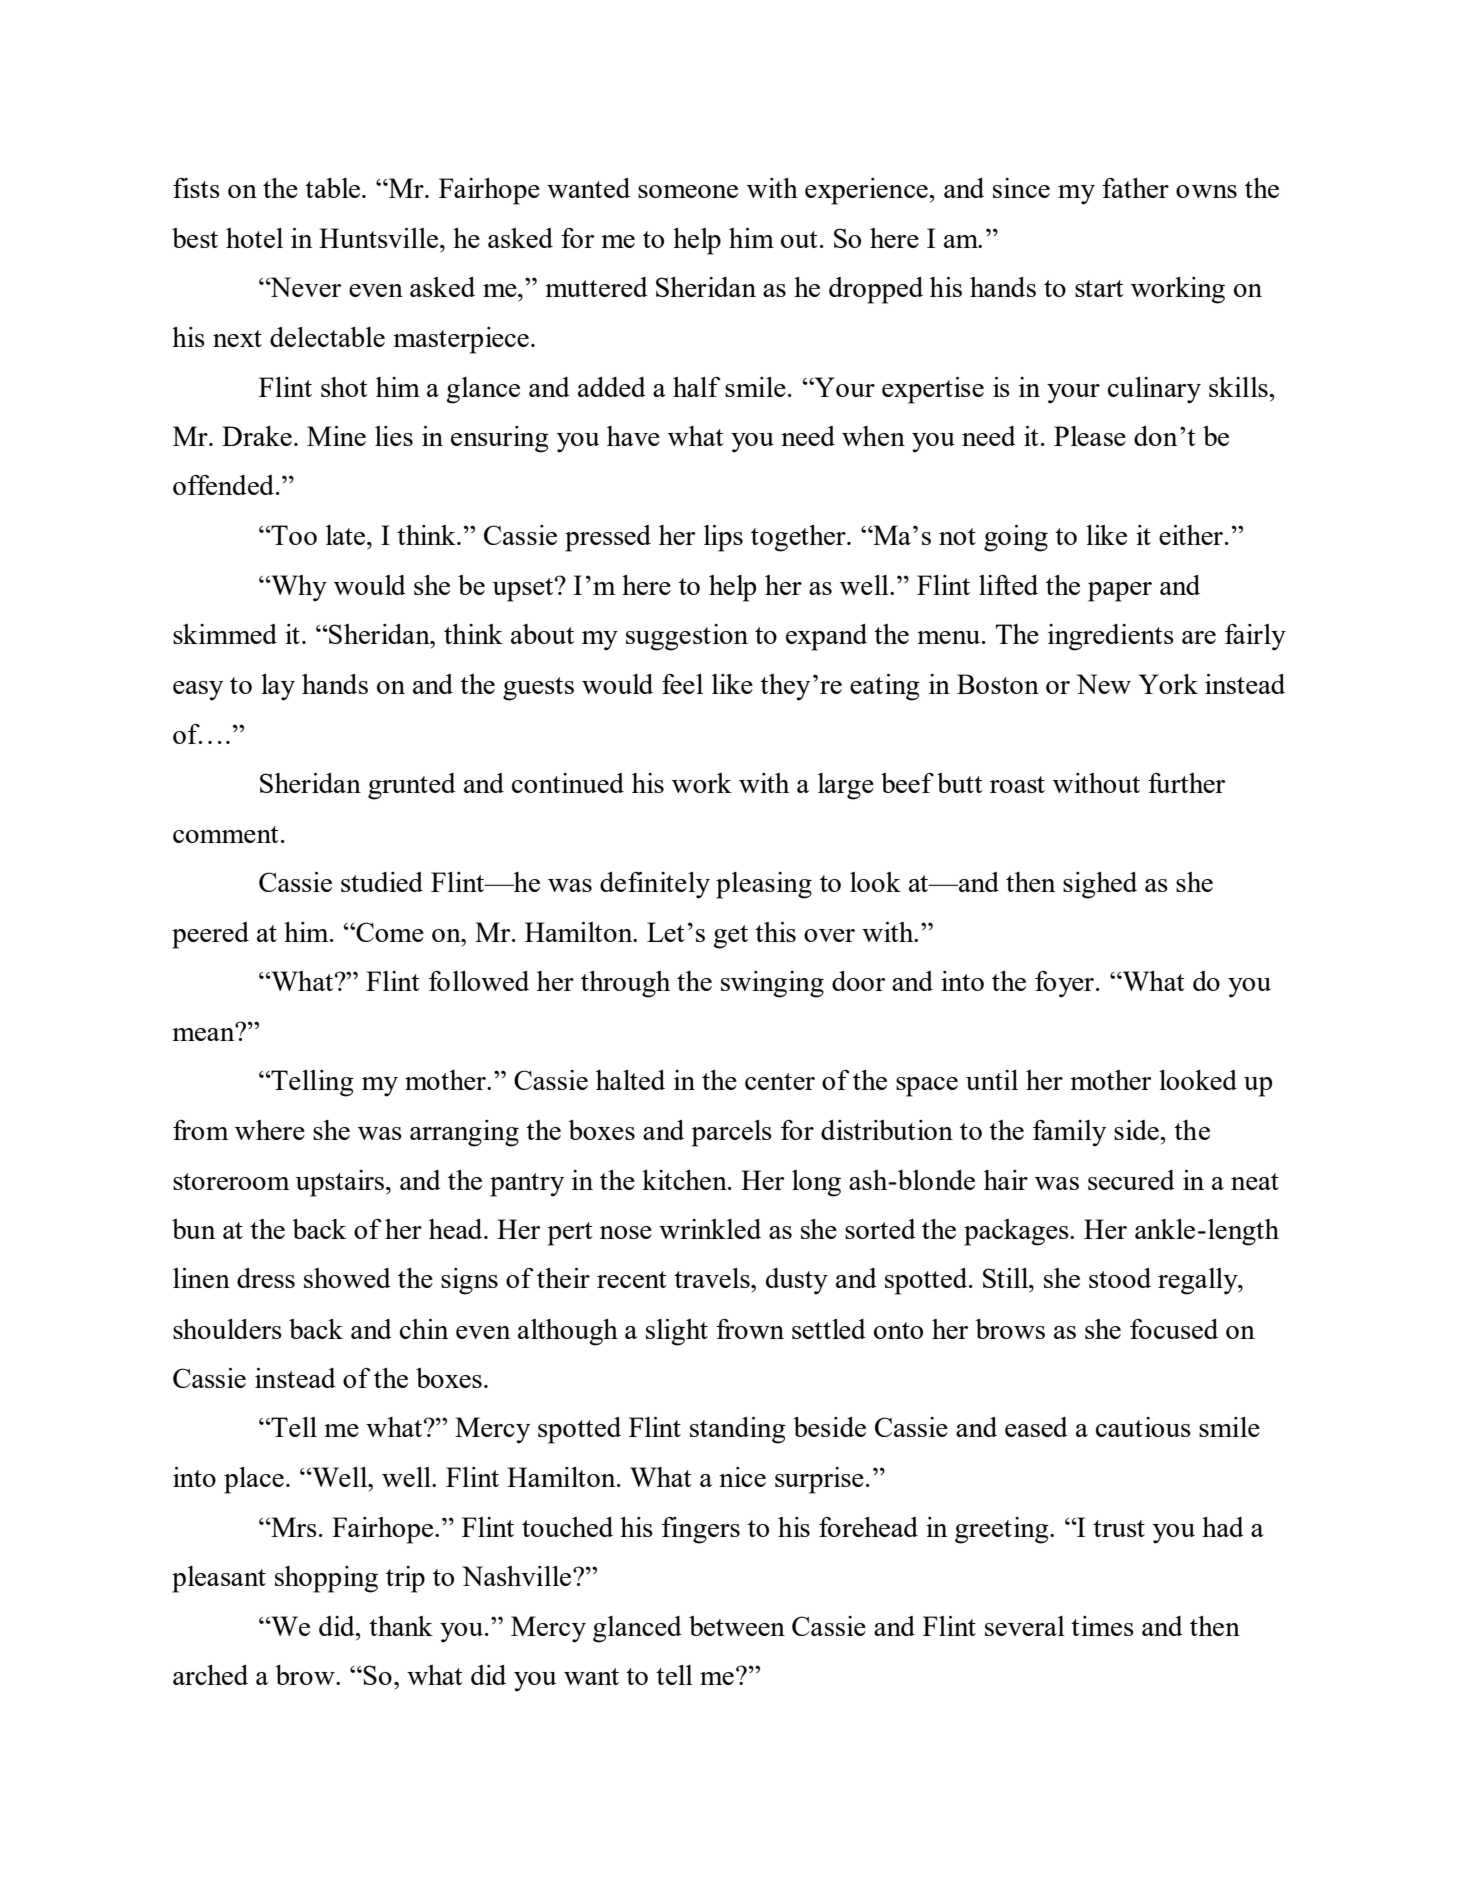  I want to click on between, so click(737, 1626).
